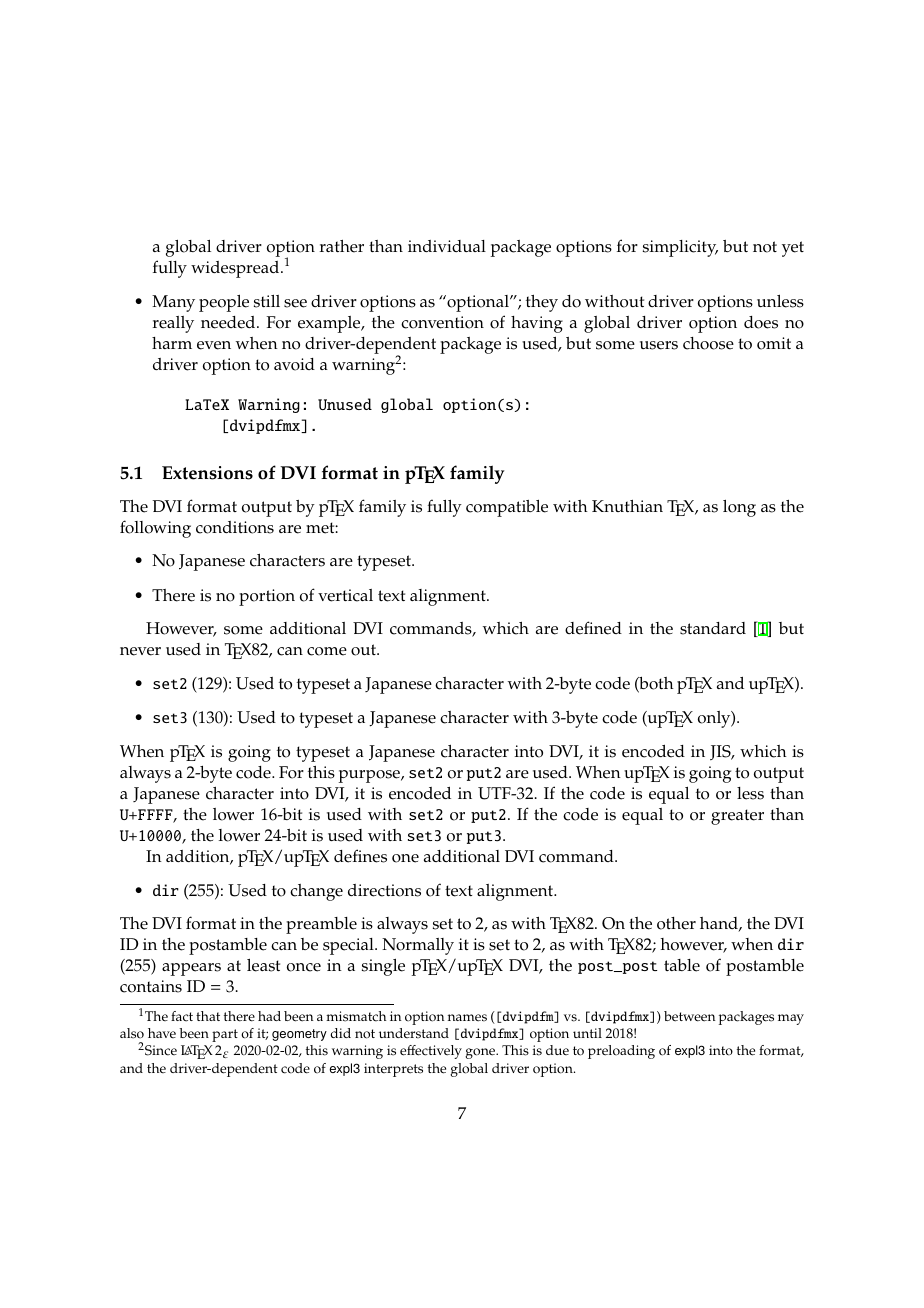 This screenshot has width=924, height=1308. I want to click on individual, so click(447, 246).
